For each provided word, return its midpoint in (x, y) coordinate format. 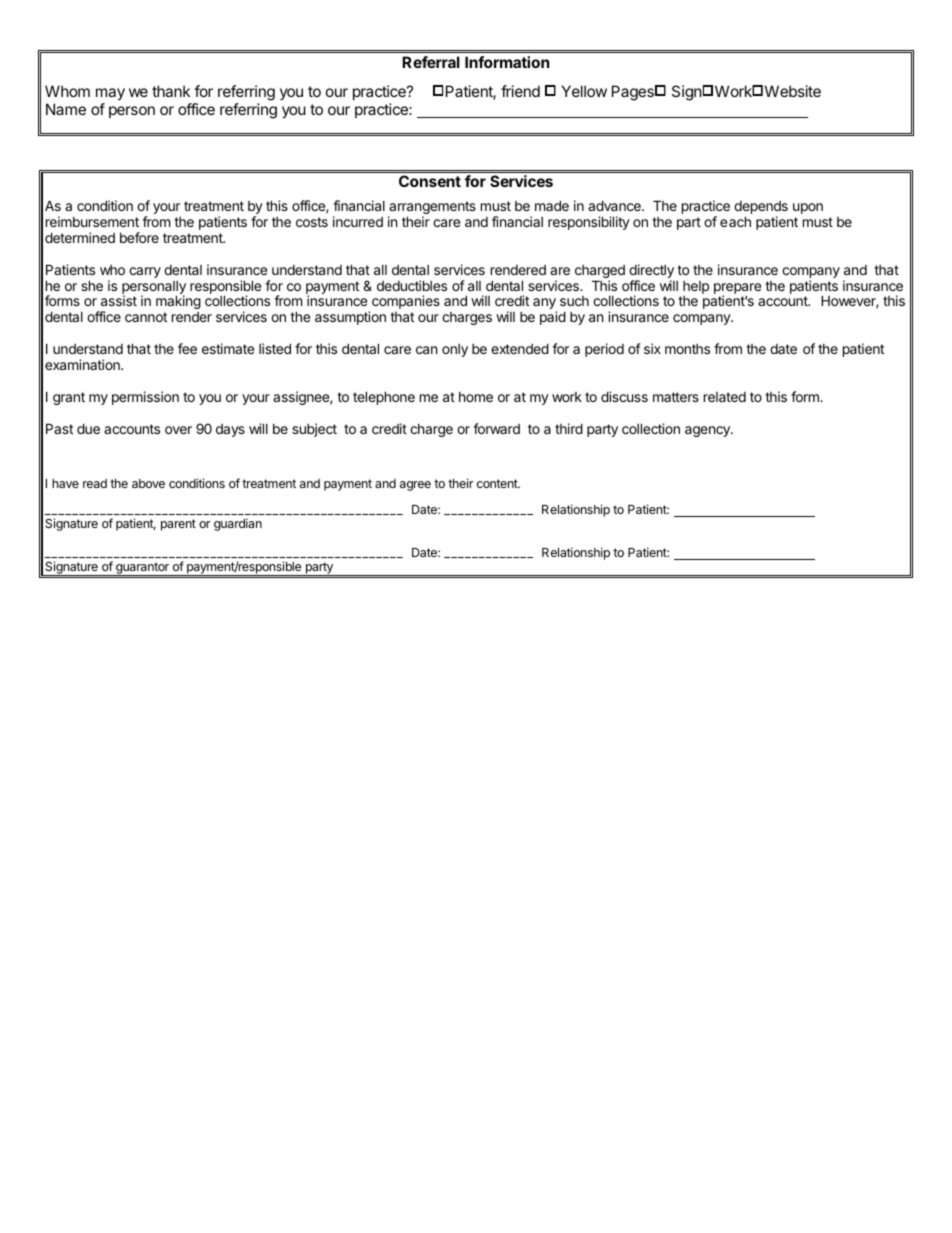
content (498, 483)
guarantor (142, 569)
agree (415, 486)
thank (171, 91)
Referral (431, 62)
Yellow (584, 91)
